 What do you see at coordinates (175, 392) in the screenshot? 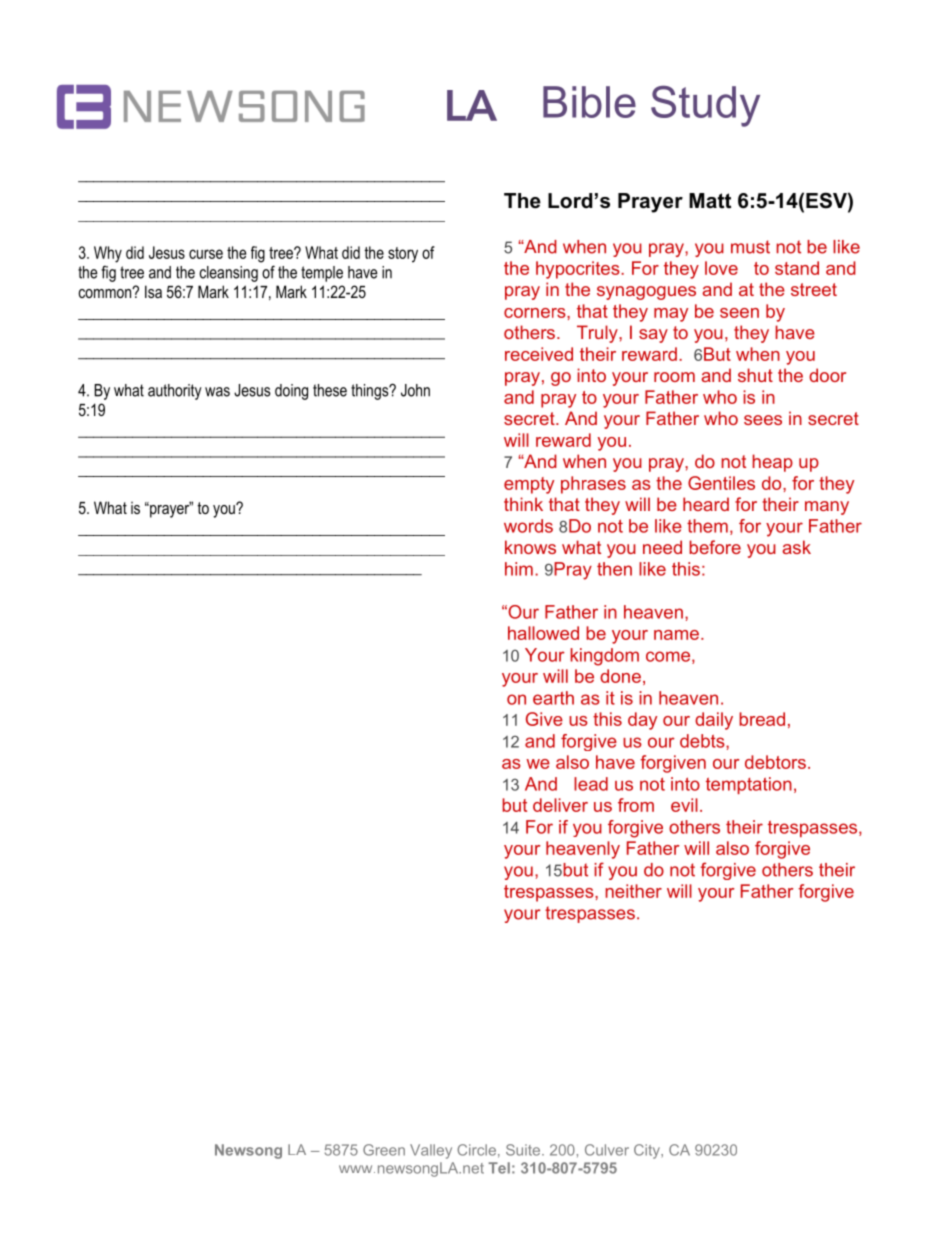
I see `authority` at bounding box center [175, 392].
